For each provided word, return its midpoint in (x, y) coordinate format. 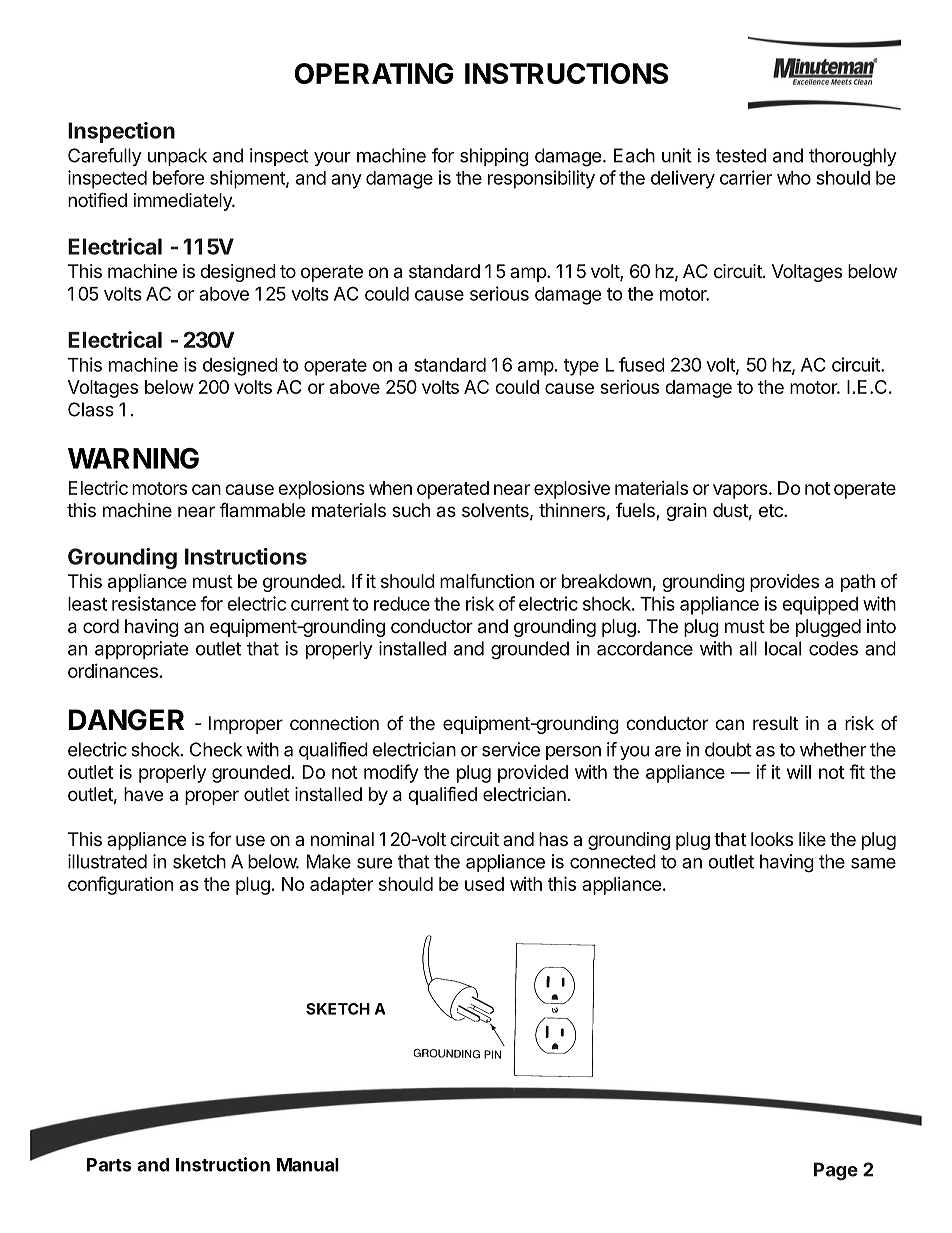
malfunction (487, 581)
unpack (177, 157)
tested (741, 155)
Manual (308, 1165)
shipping (494, 157)
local (783, 648)
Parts (109, 1165)
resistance (154, 603)
